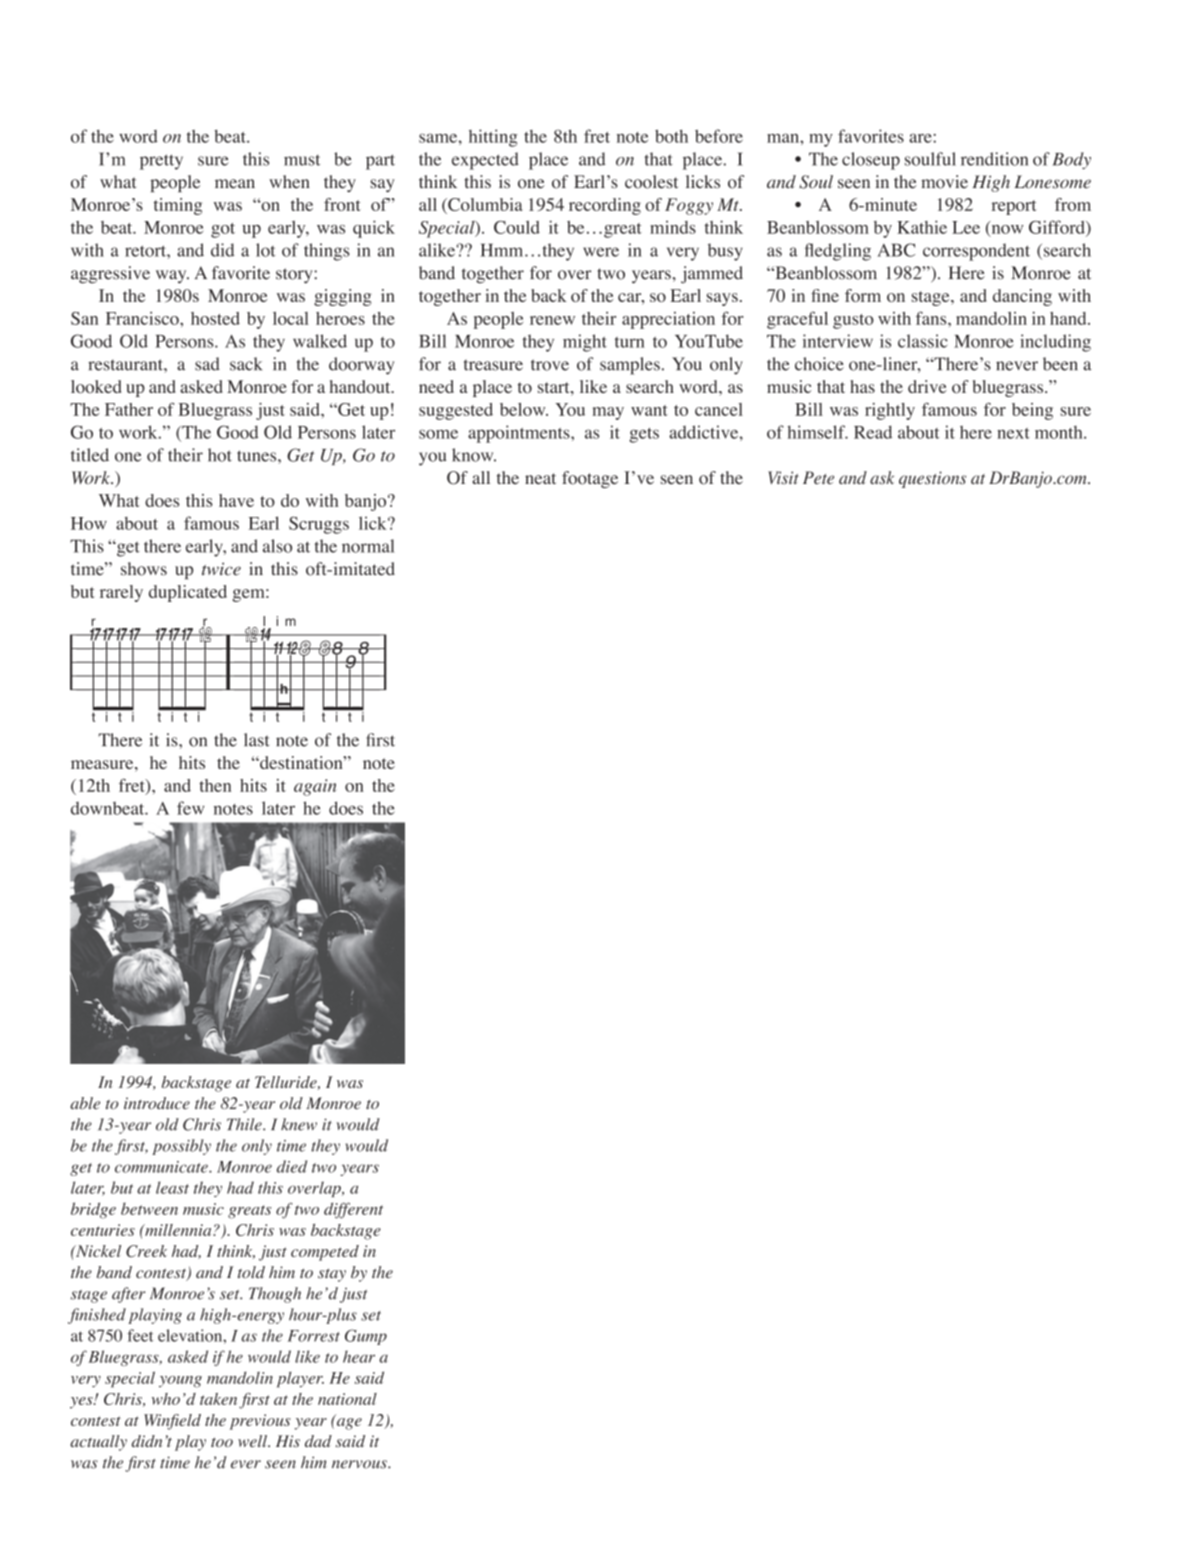 The height and width of the screenshot is (1549, 1197). Describe the element at coordinates (353, 1210) in the screenshot. I see `different` at that location.
